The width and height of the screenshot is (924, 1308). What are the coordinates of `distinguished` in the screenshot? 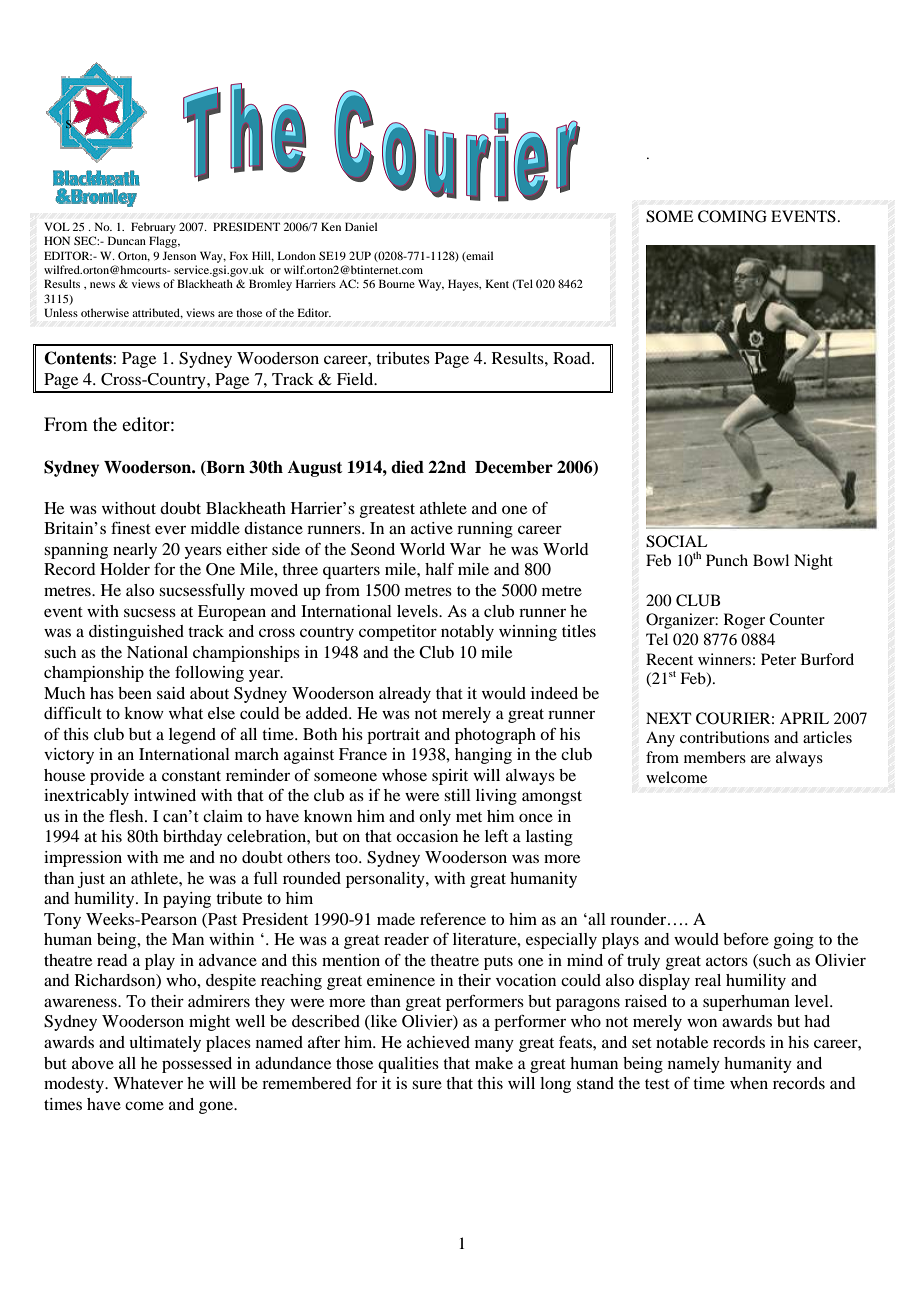 It's located at (136, 633).
